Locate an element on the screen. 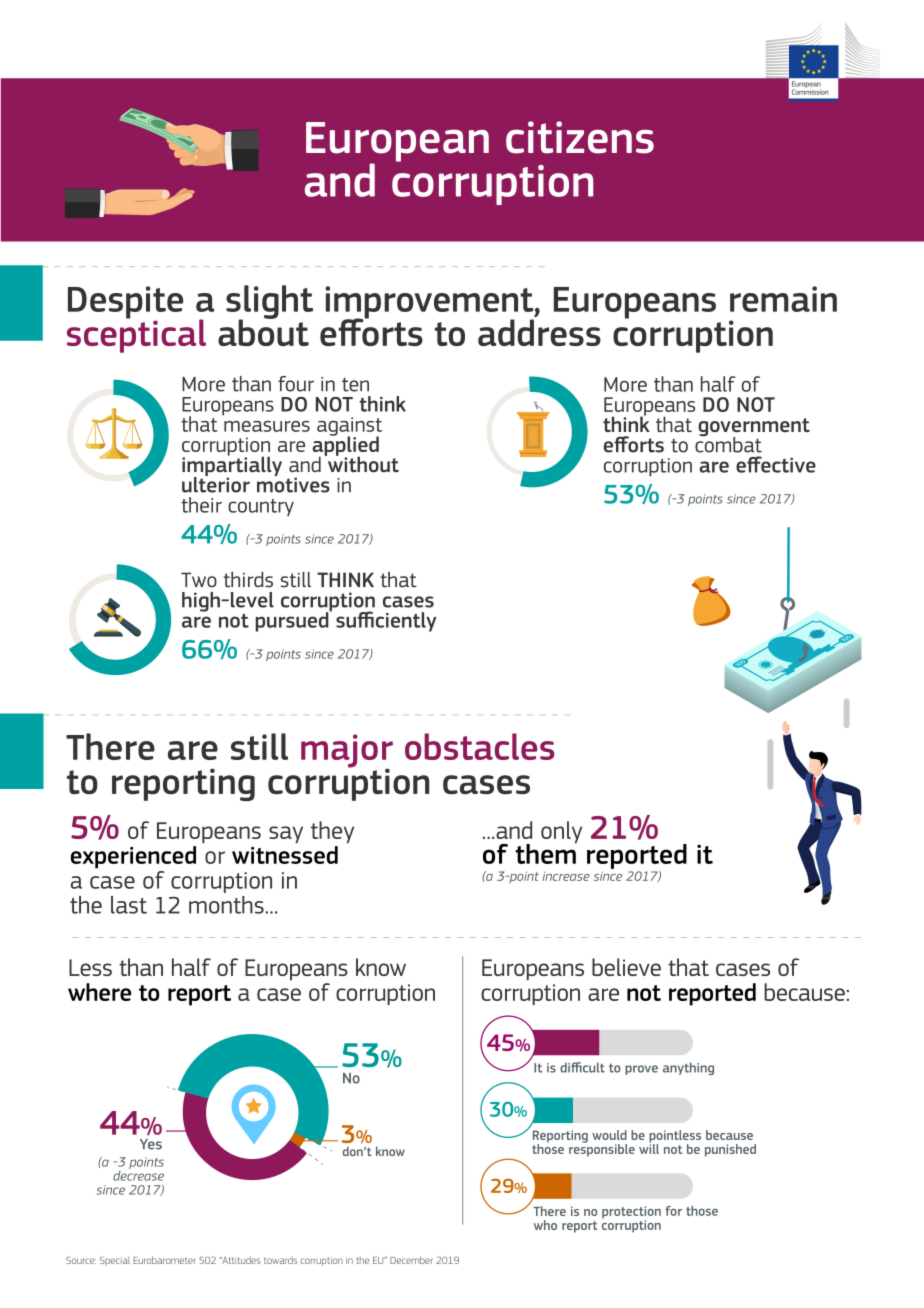  remain is located at coordinates (783, 299).
